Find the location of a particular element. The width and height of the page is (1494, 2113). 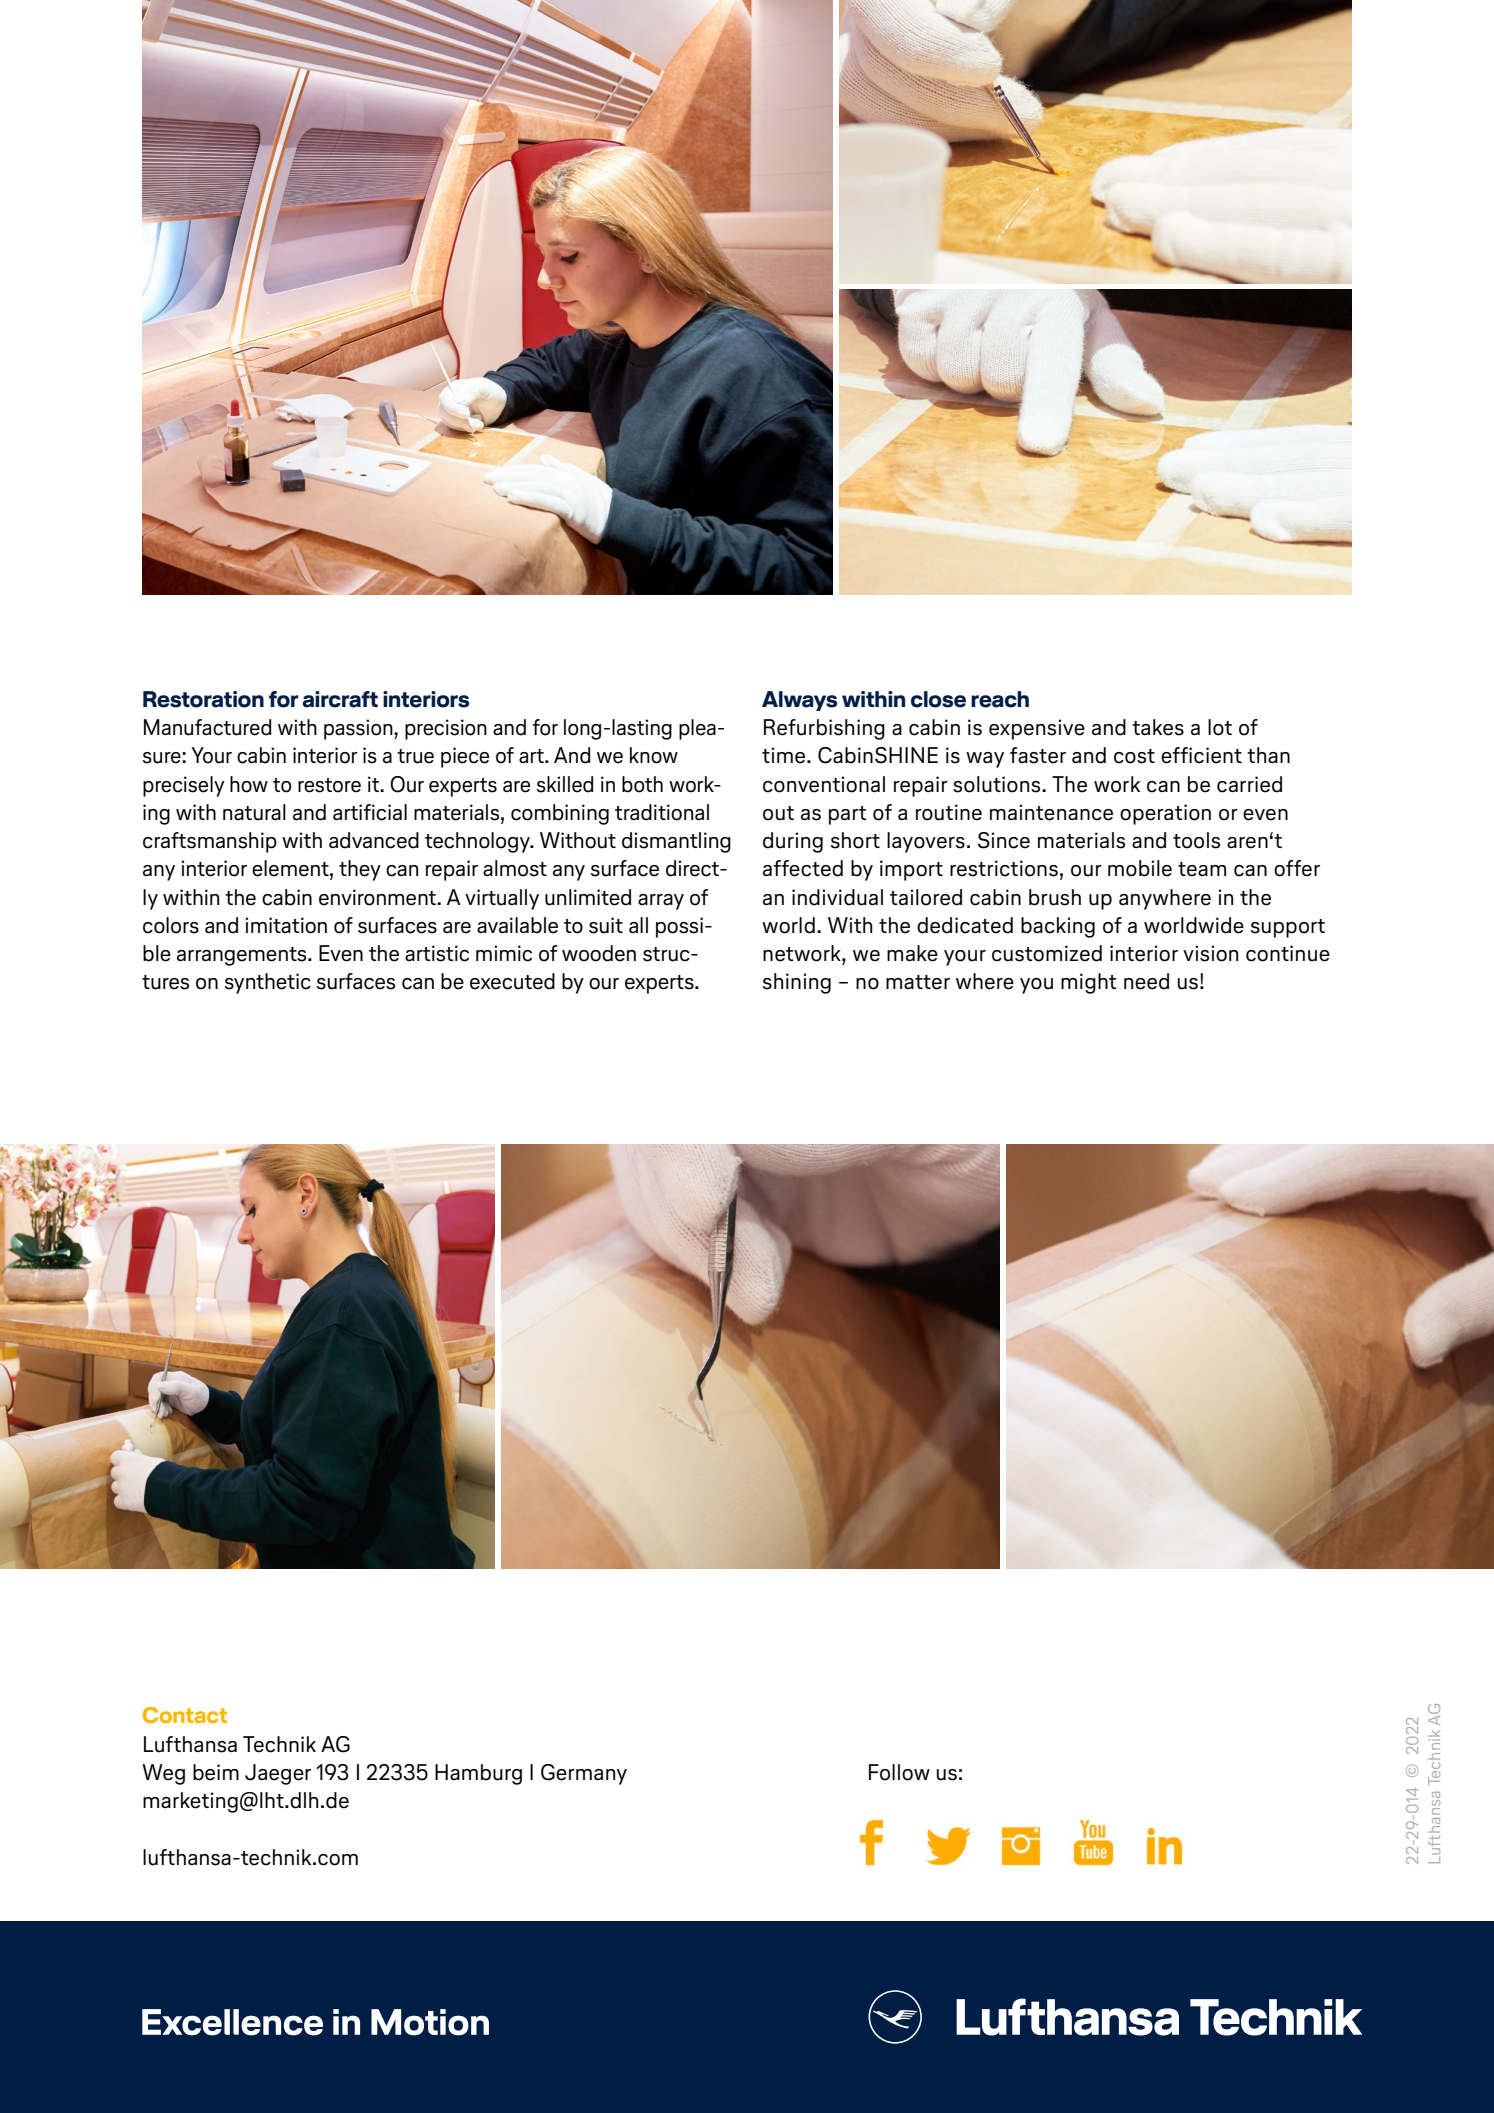

time is located at coordinates (785, 755).
